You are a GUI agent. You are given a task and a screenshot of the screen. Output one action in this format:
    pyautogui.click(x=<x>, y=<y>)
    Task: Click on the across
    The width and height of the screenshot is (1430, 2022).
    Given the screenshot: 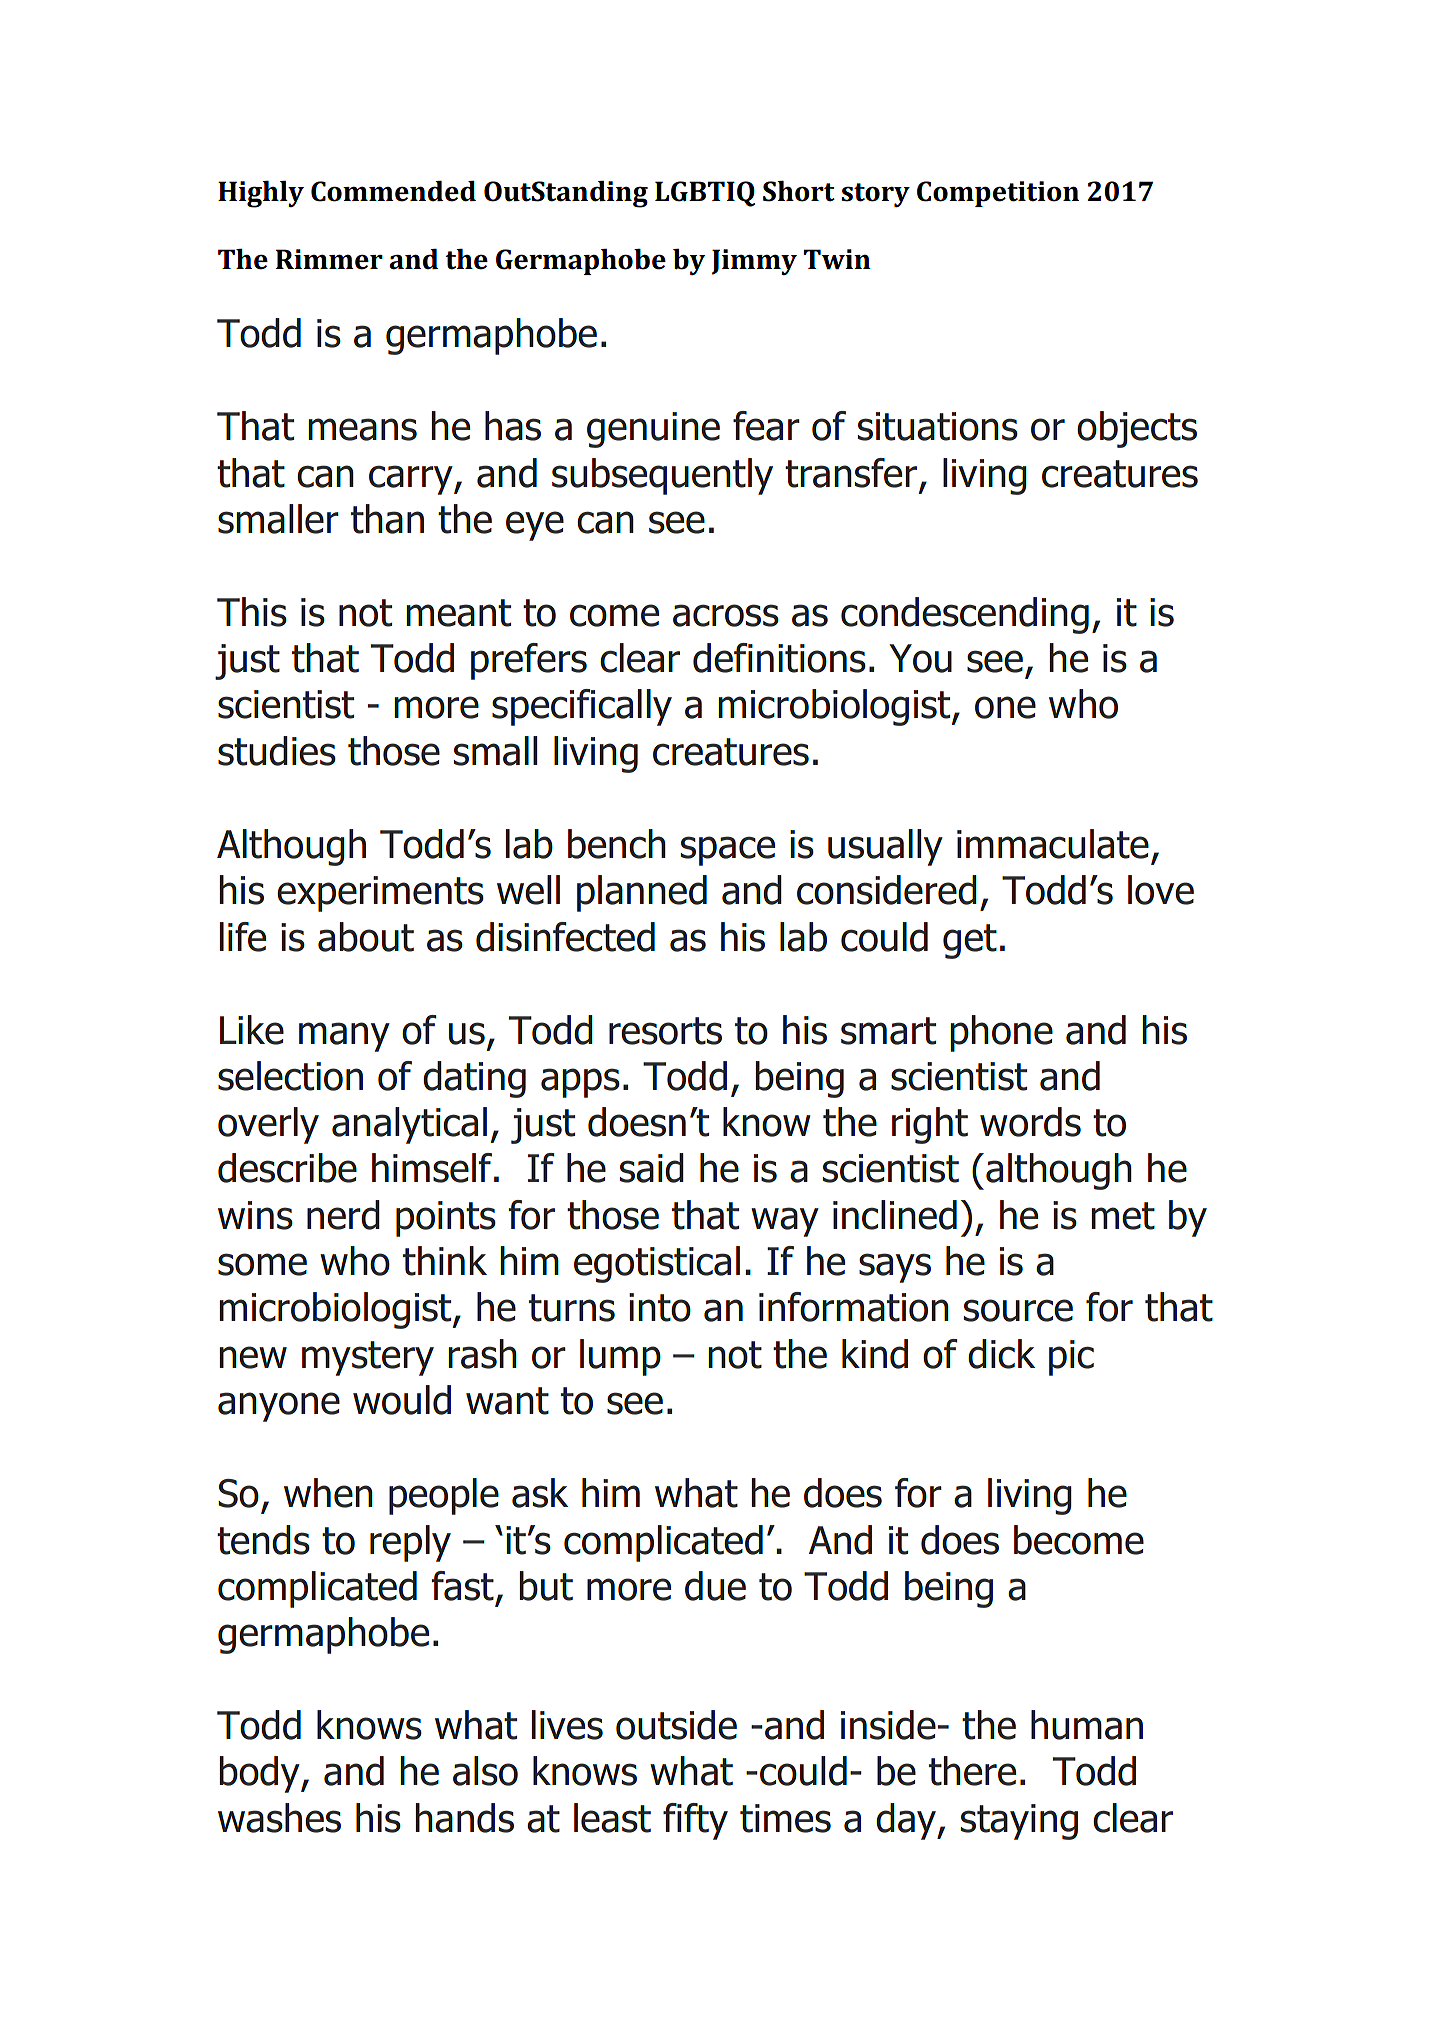 What is the action you would take?
    pyautogui.click(x=726, y=615)
